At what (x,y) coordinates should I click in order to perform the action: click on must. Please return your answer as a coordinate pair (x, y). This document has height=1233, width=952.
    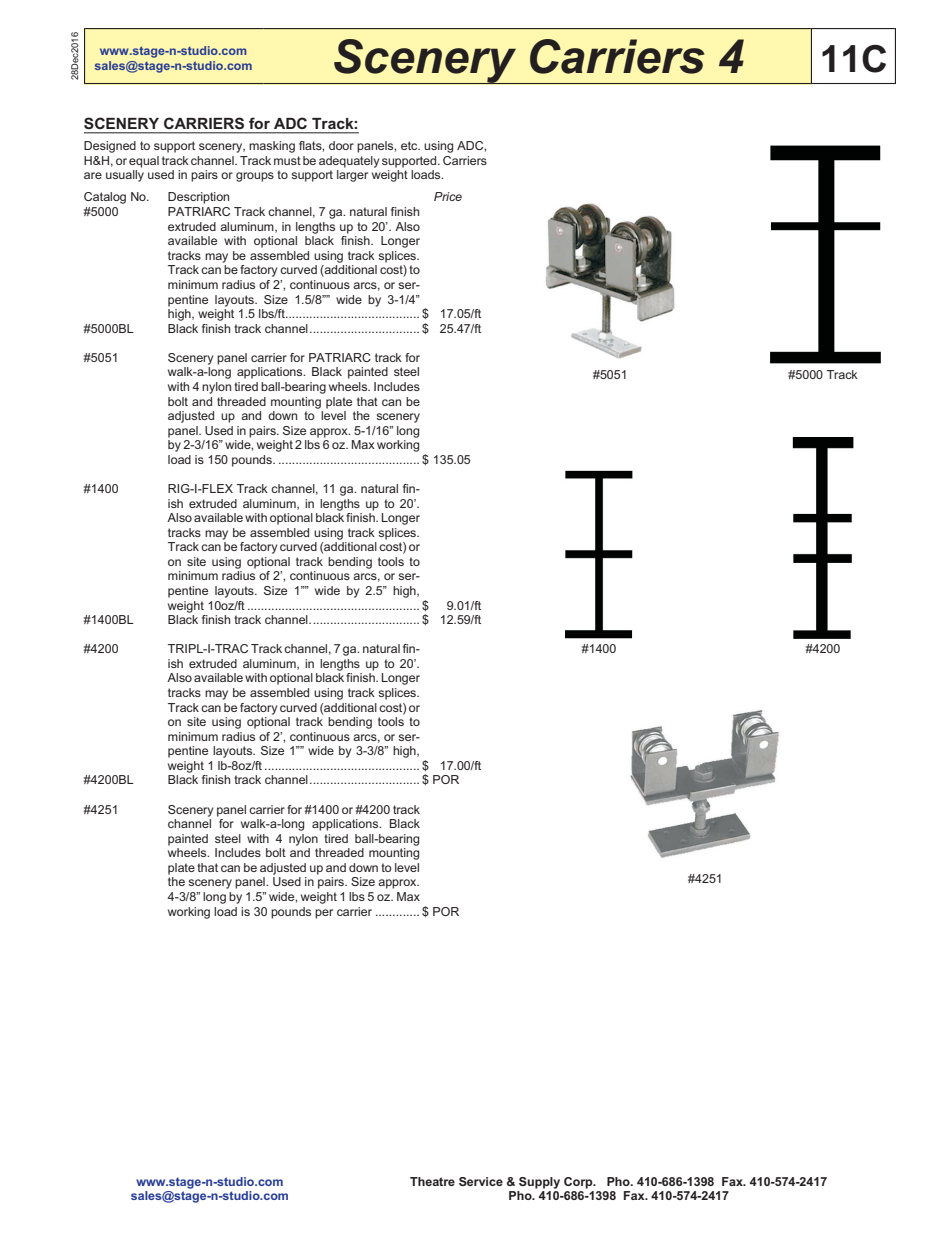
    Looking at the image, I should click on (287, 160).
